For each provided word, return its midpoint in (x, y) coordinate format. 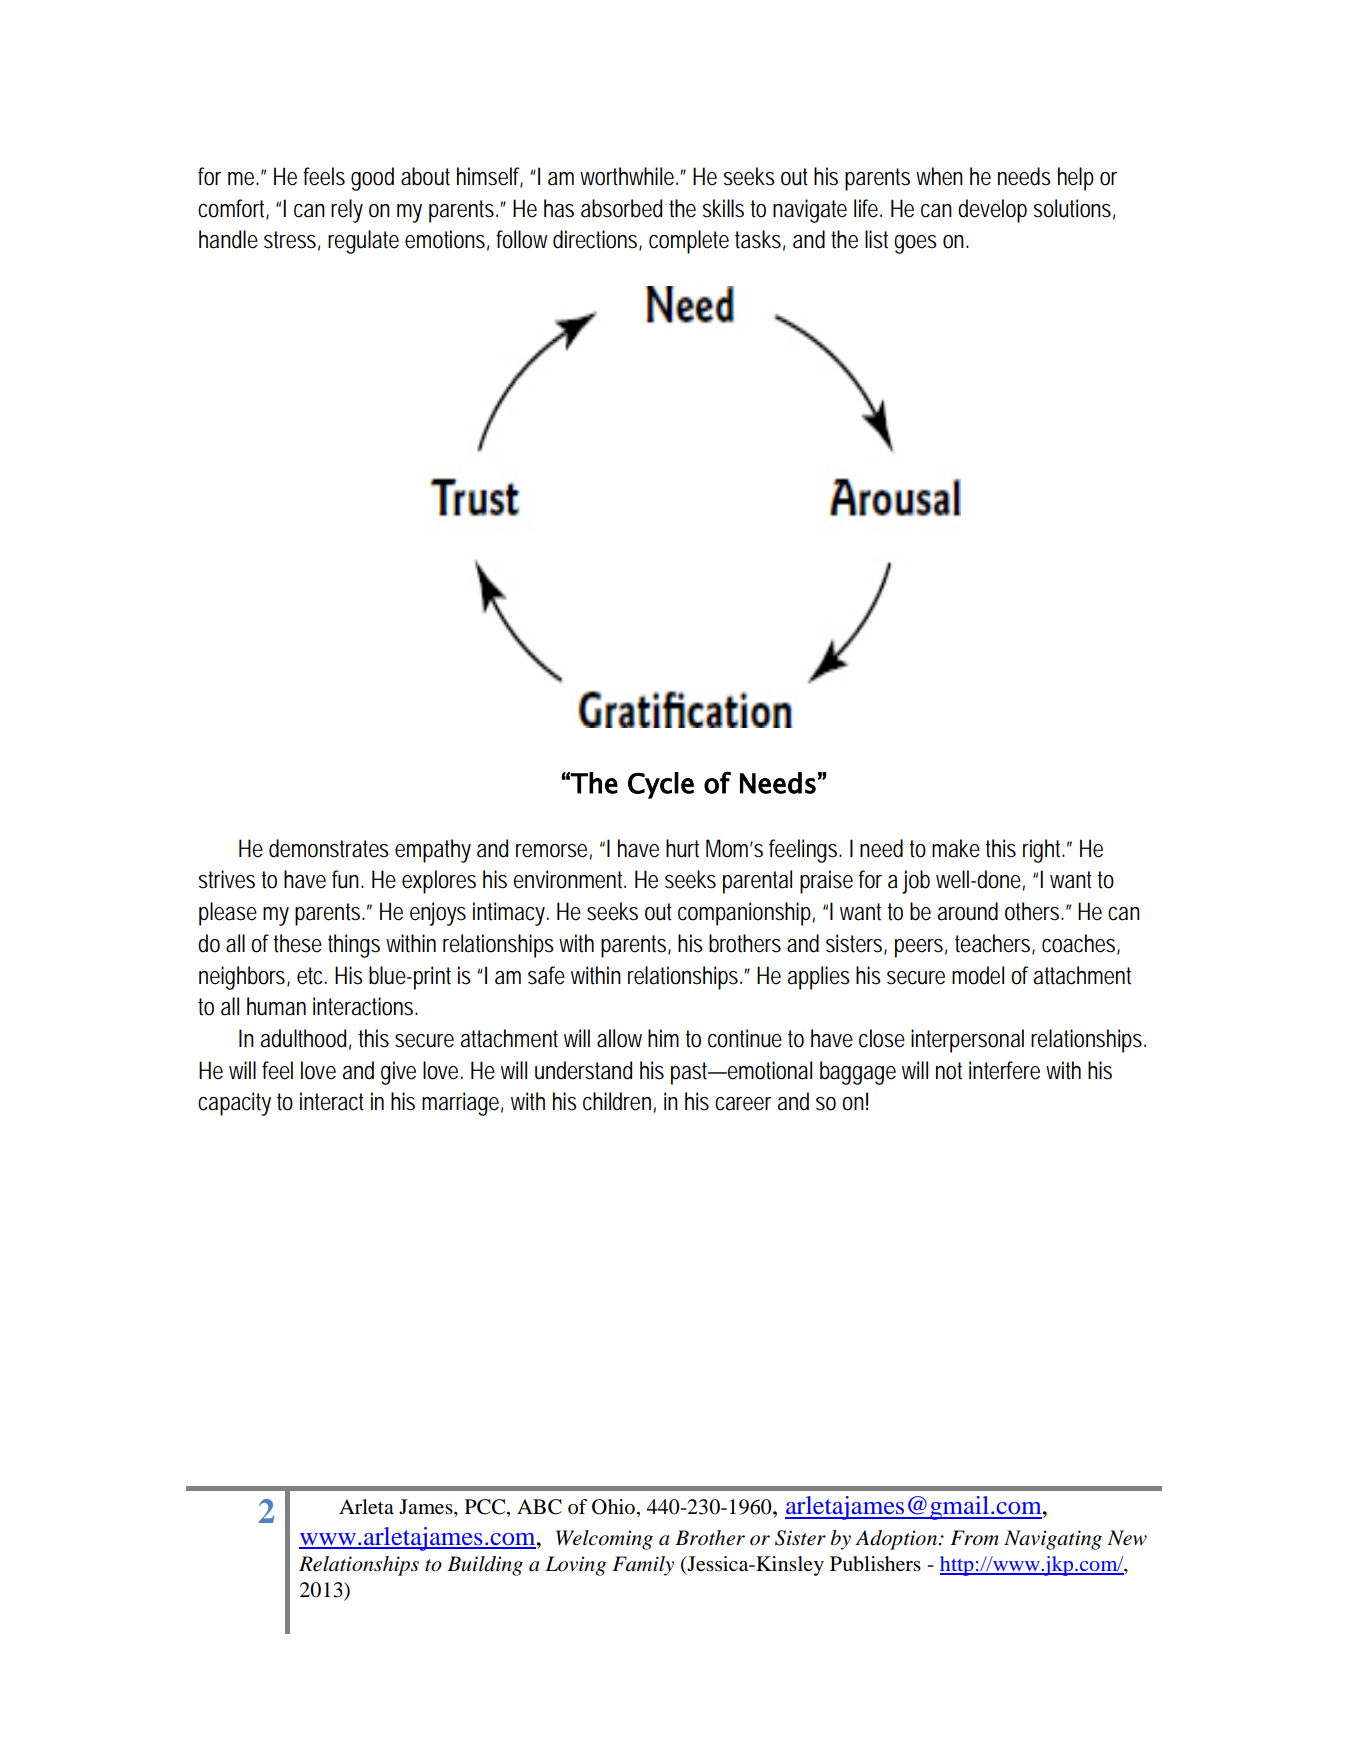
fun (345, 879)
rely (347, 211)
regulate (363, 242)
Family (643, 1566)
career (743, 1104)
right (1043, 851)
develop (992, 211)
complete (689, 242)
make (956, 848)
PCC (486, 1508)
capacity (234, 1104)
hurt (682, 848)
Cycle (661, 785)
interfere (1004, 1070)
